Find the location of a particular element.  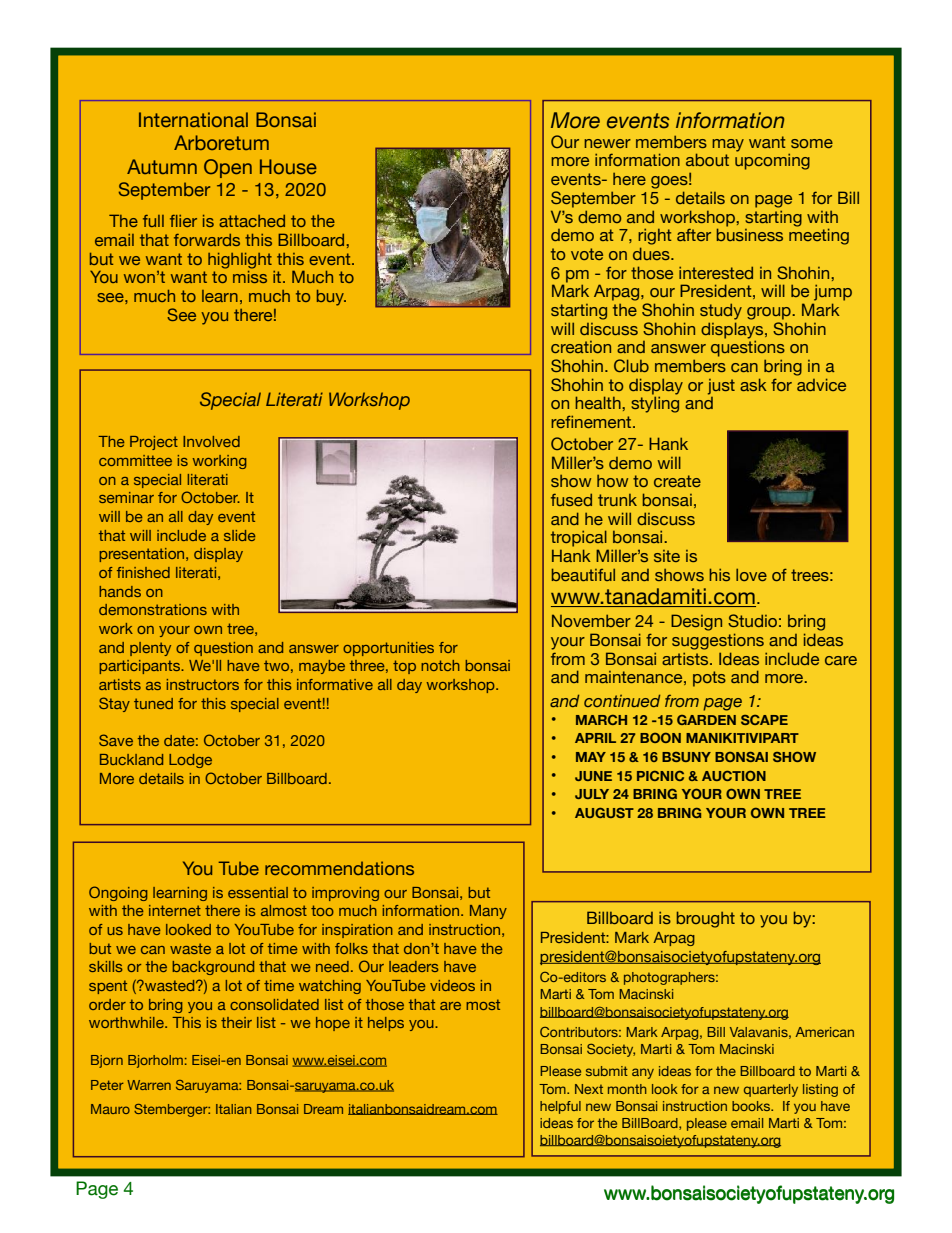

ask is located at coordinates (753, 384).
